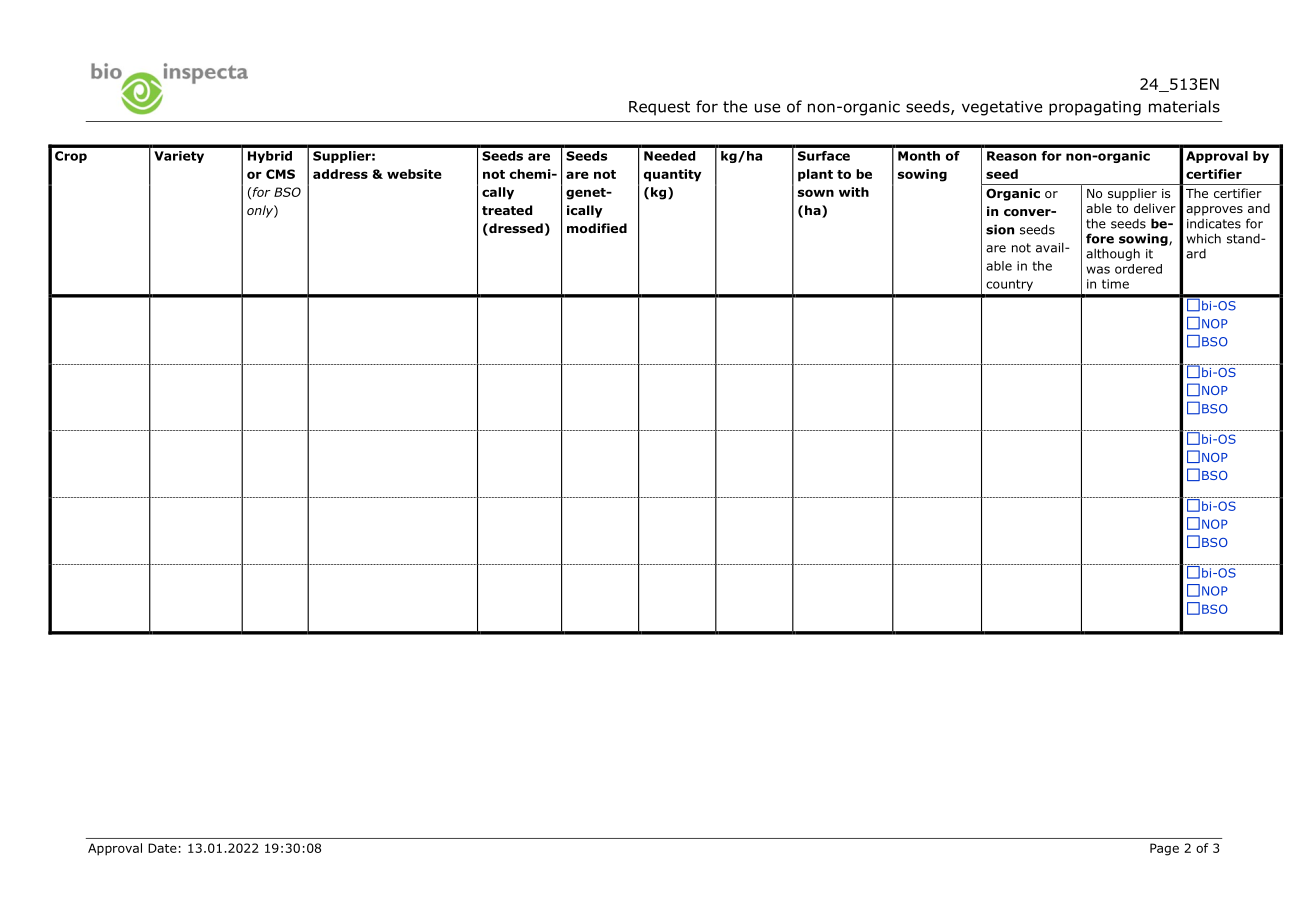 The height and width of the screenshot is (924, 1308). Describe the element at coordinates (1095, 108) in the screenshot. I see `propagating` at that location.
